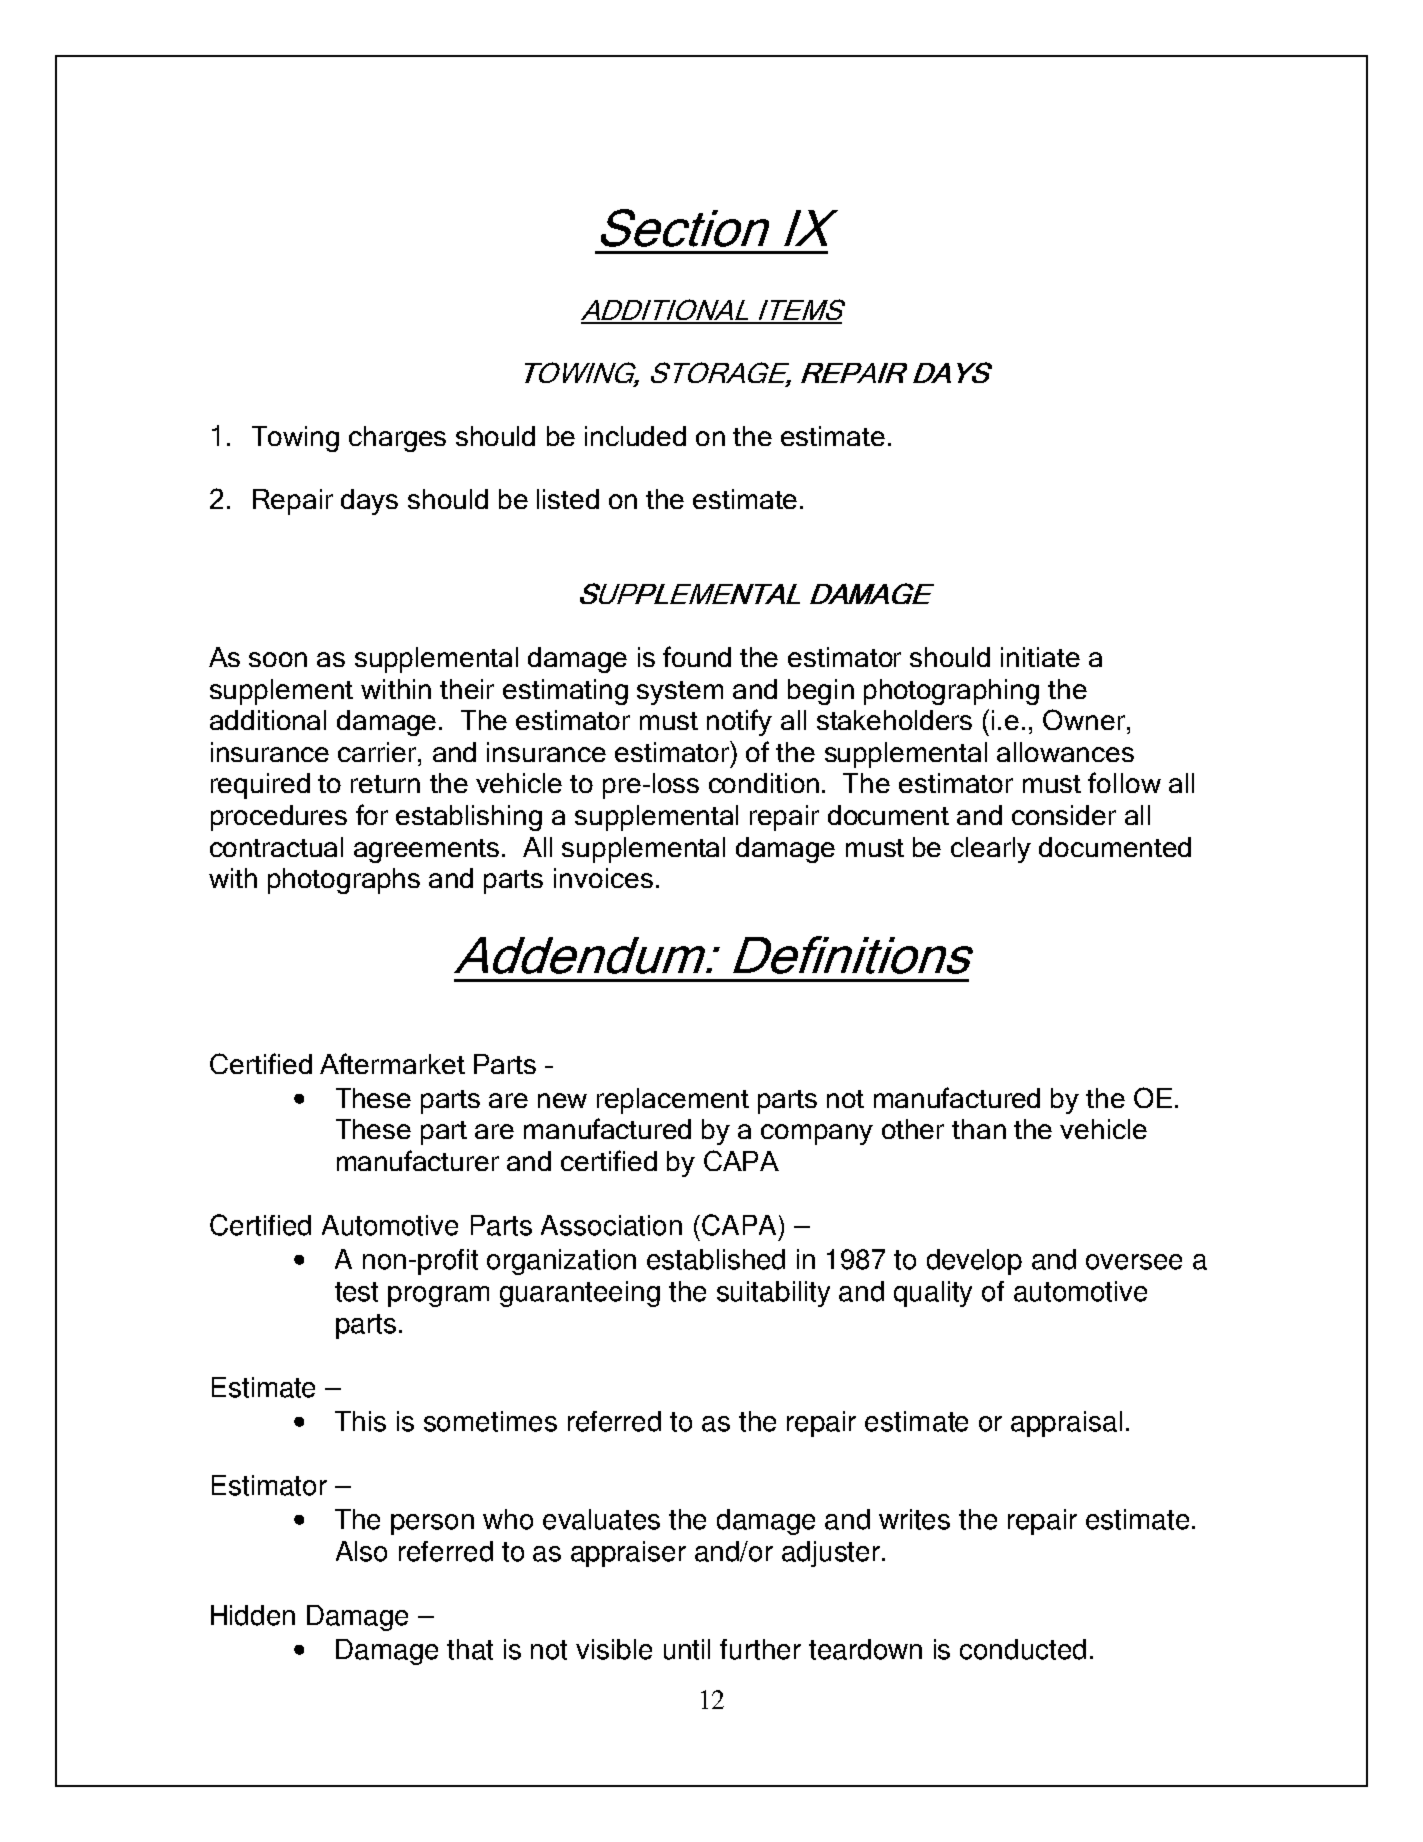 This page has height=1842, width=1423. Describe the element at coordinates (397, 439) in the page. I see `charges` at that location.
